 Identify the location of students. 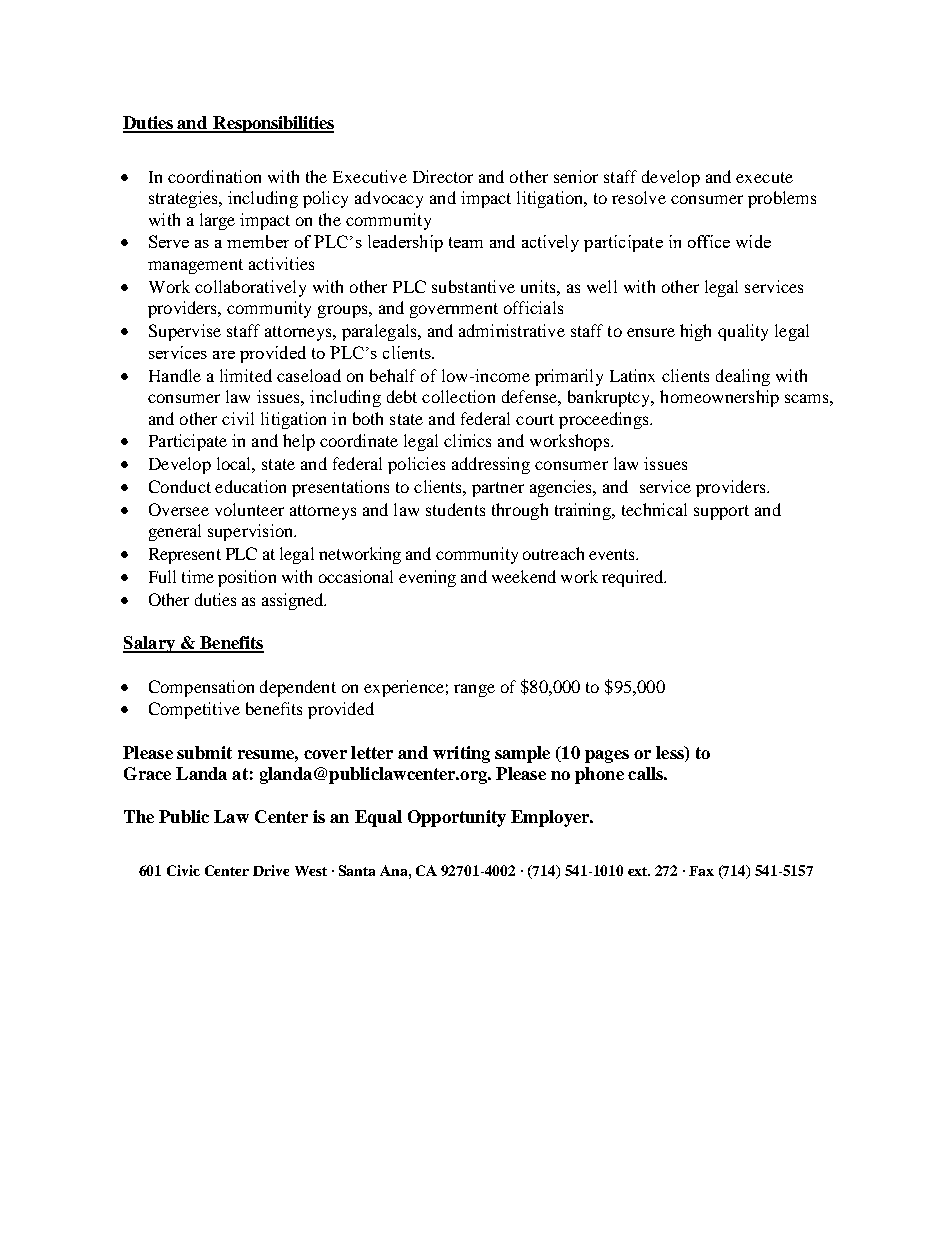
(455, 509).
